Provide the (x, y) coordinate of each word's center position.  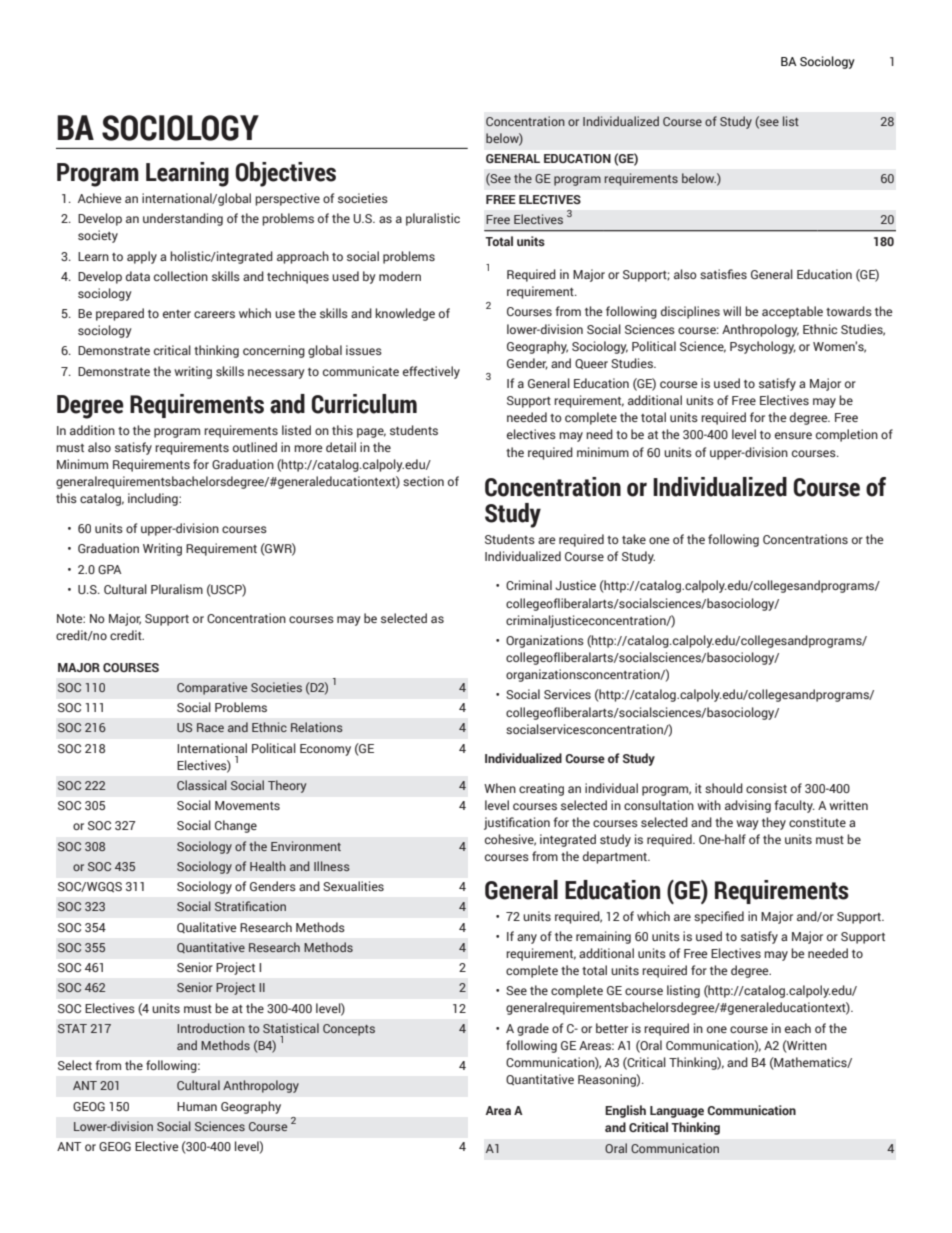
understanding (183, 219)
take (634, 539)
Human (197, 1106)
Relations (317, 727)
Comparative (212, 688)
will (732, 311)
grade (533, 1029)
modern (400, 276)
